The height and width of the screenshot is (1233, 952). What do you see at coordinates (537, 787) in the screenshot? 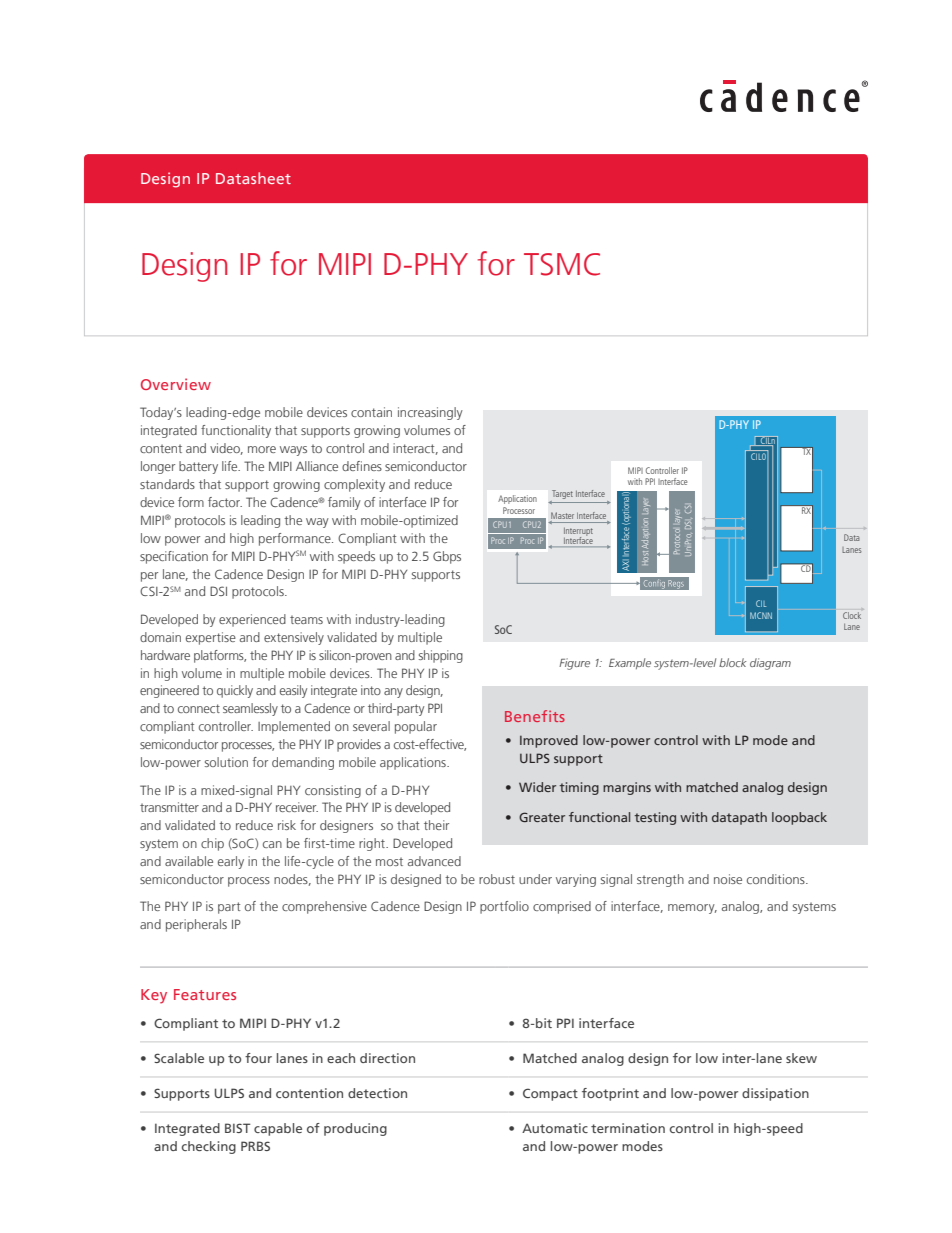
I see `Wider` at bounding box center [537, 787].
